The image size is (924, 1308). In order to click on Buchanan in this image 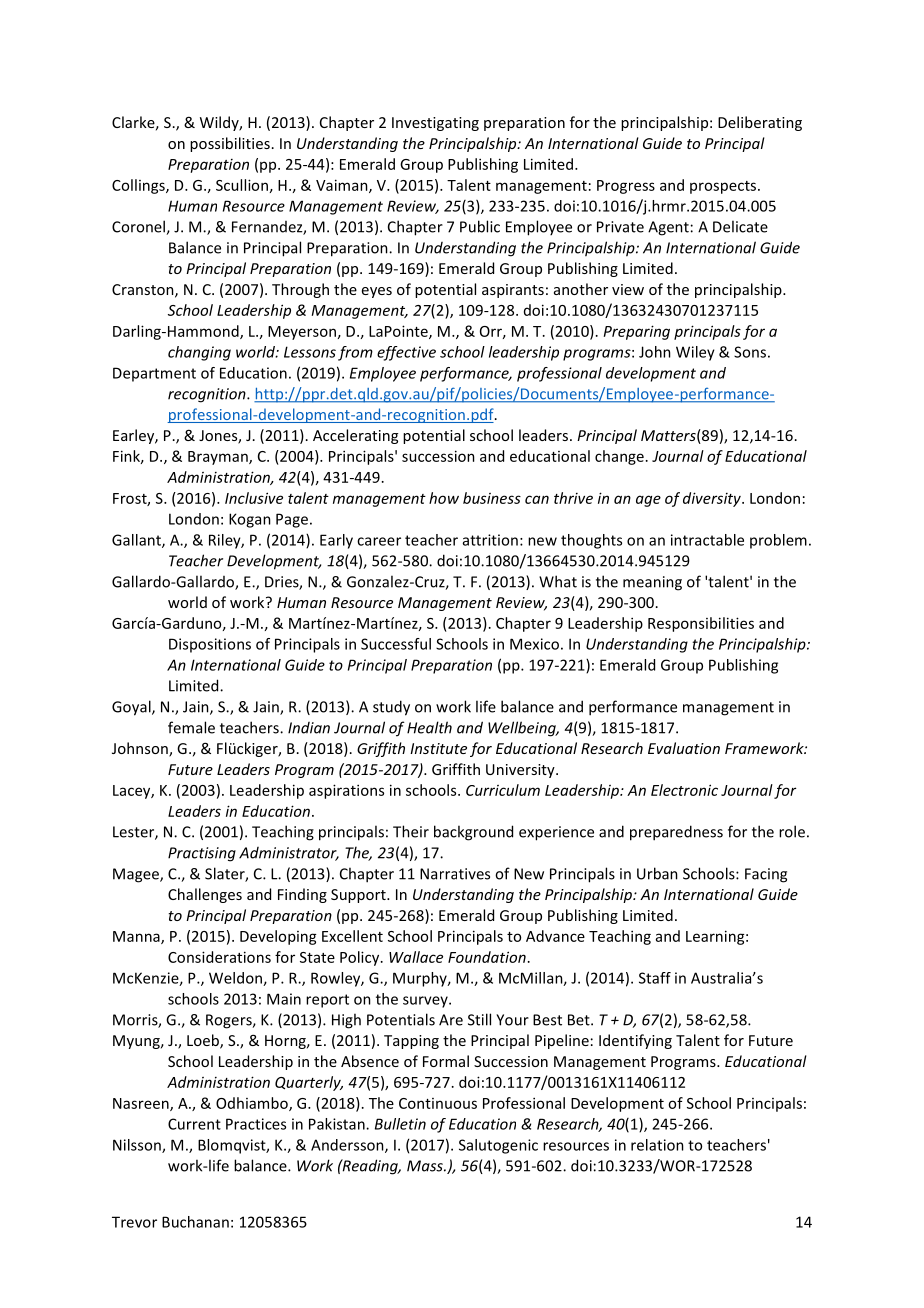, I will do `click(195, 1222)`.
